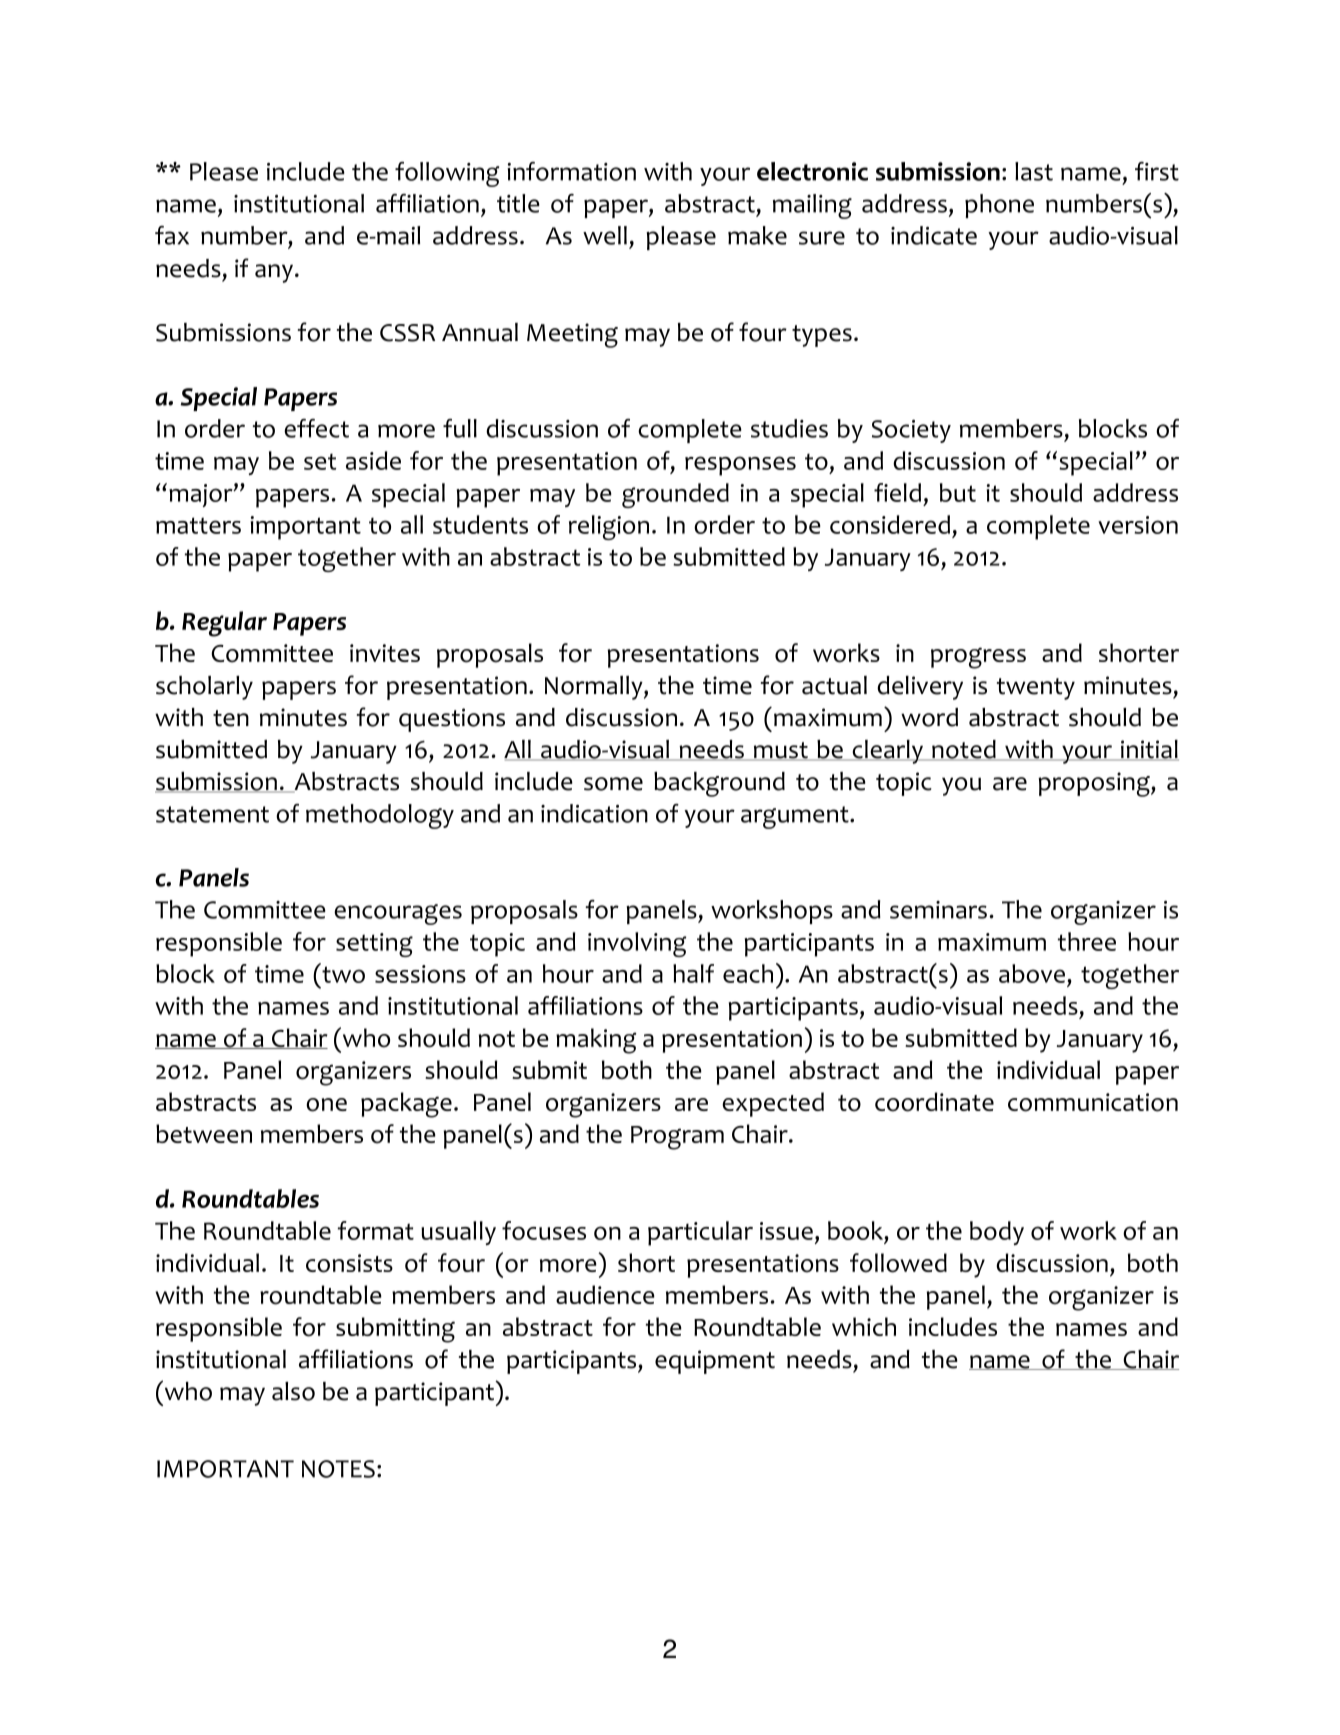 Image resolution: width=1340 pixels, height=1735 pixels. Describe the element at coordinates (349, 1263) in the screenshot. I see `consists` at that location.
